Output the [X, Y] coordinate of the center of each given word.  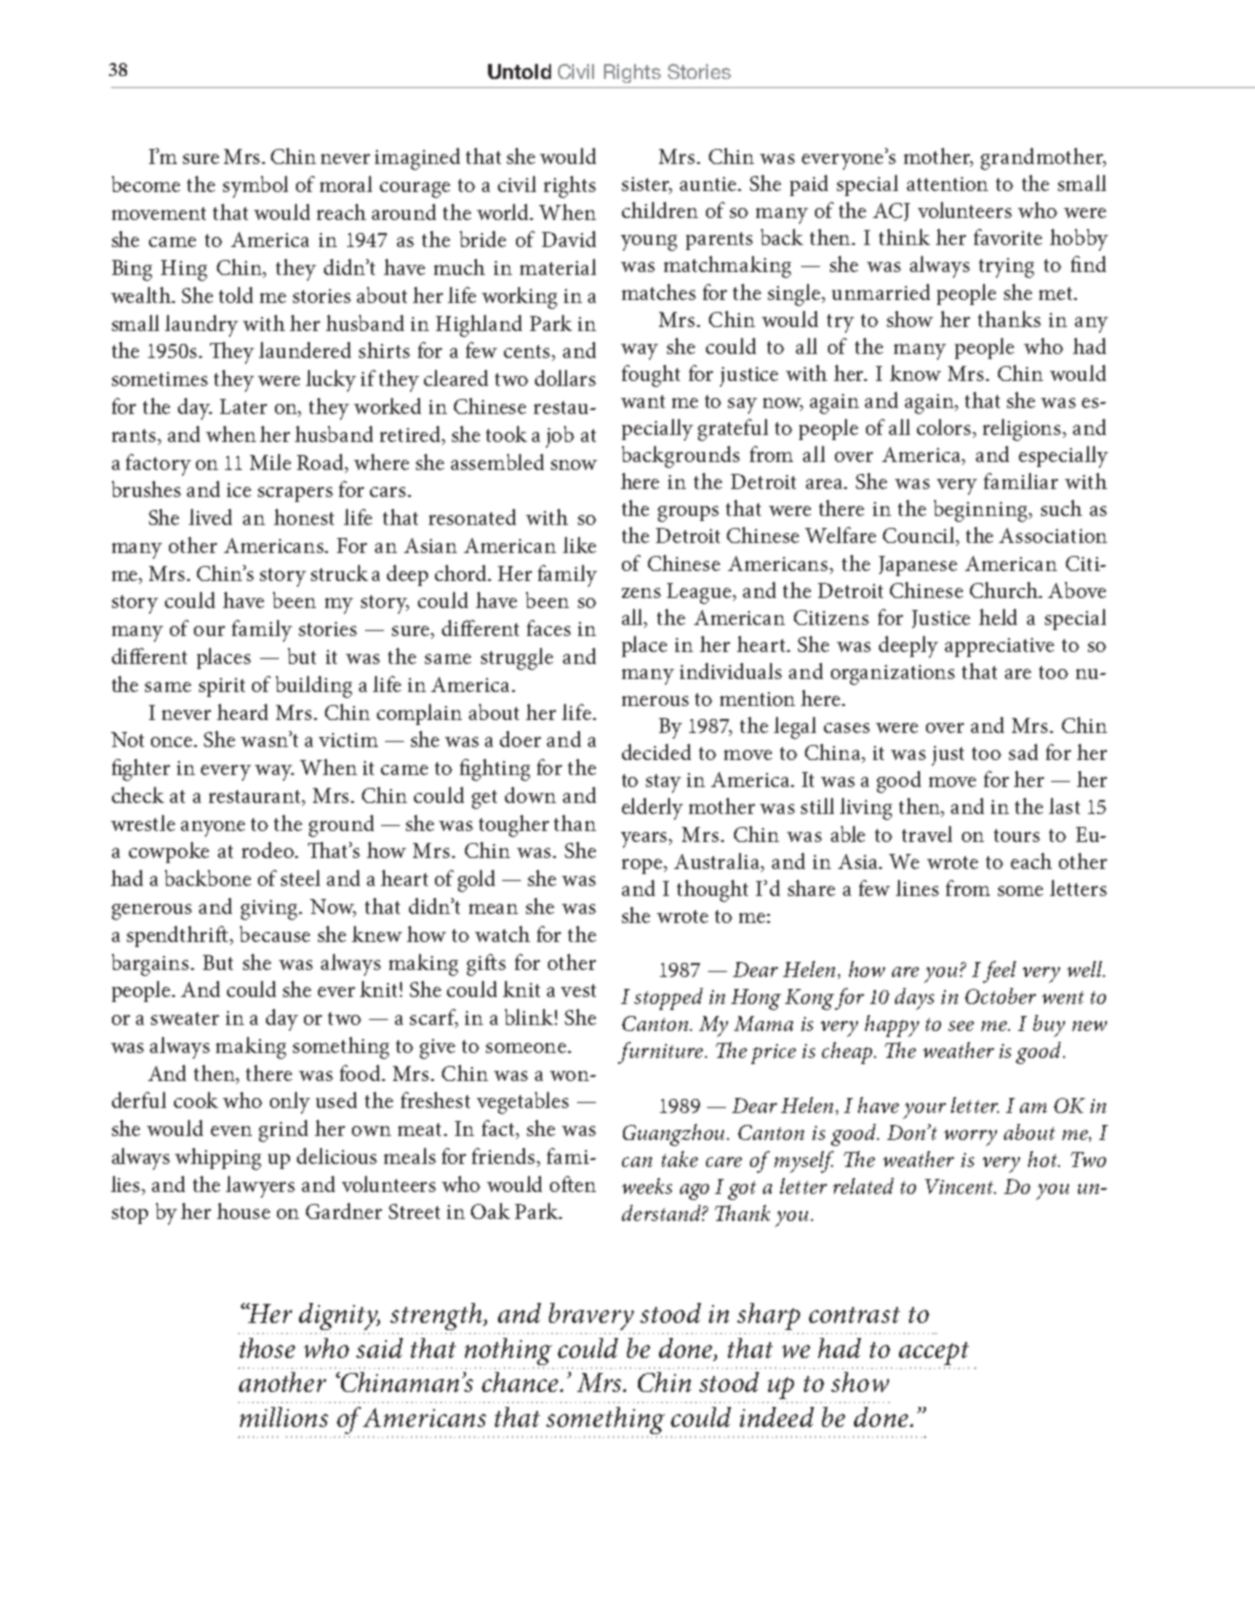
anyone [213, 829]
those [267, 1348]
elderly [652, 809]
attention [947, 184]
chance [522, 1382]
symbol [255, 187]
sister [647, 185]
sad [1023, 752]
